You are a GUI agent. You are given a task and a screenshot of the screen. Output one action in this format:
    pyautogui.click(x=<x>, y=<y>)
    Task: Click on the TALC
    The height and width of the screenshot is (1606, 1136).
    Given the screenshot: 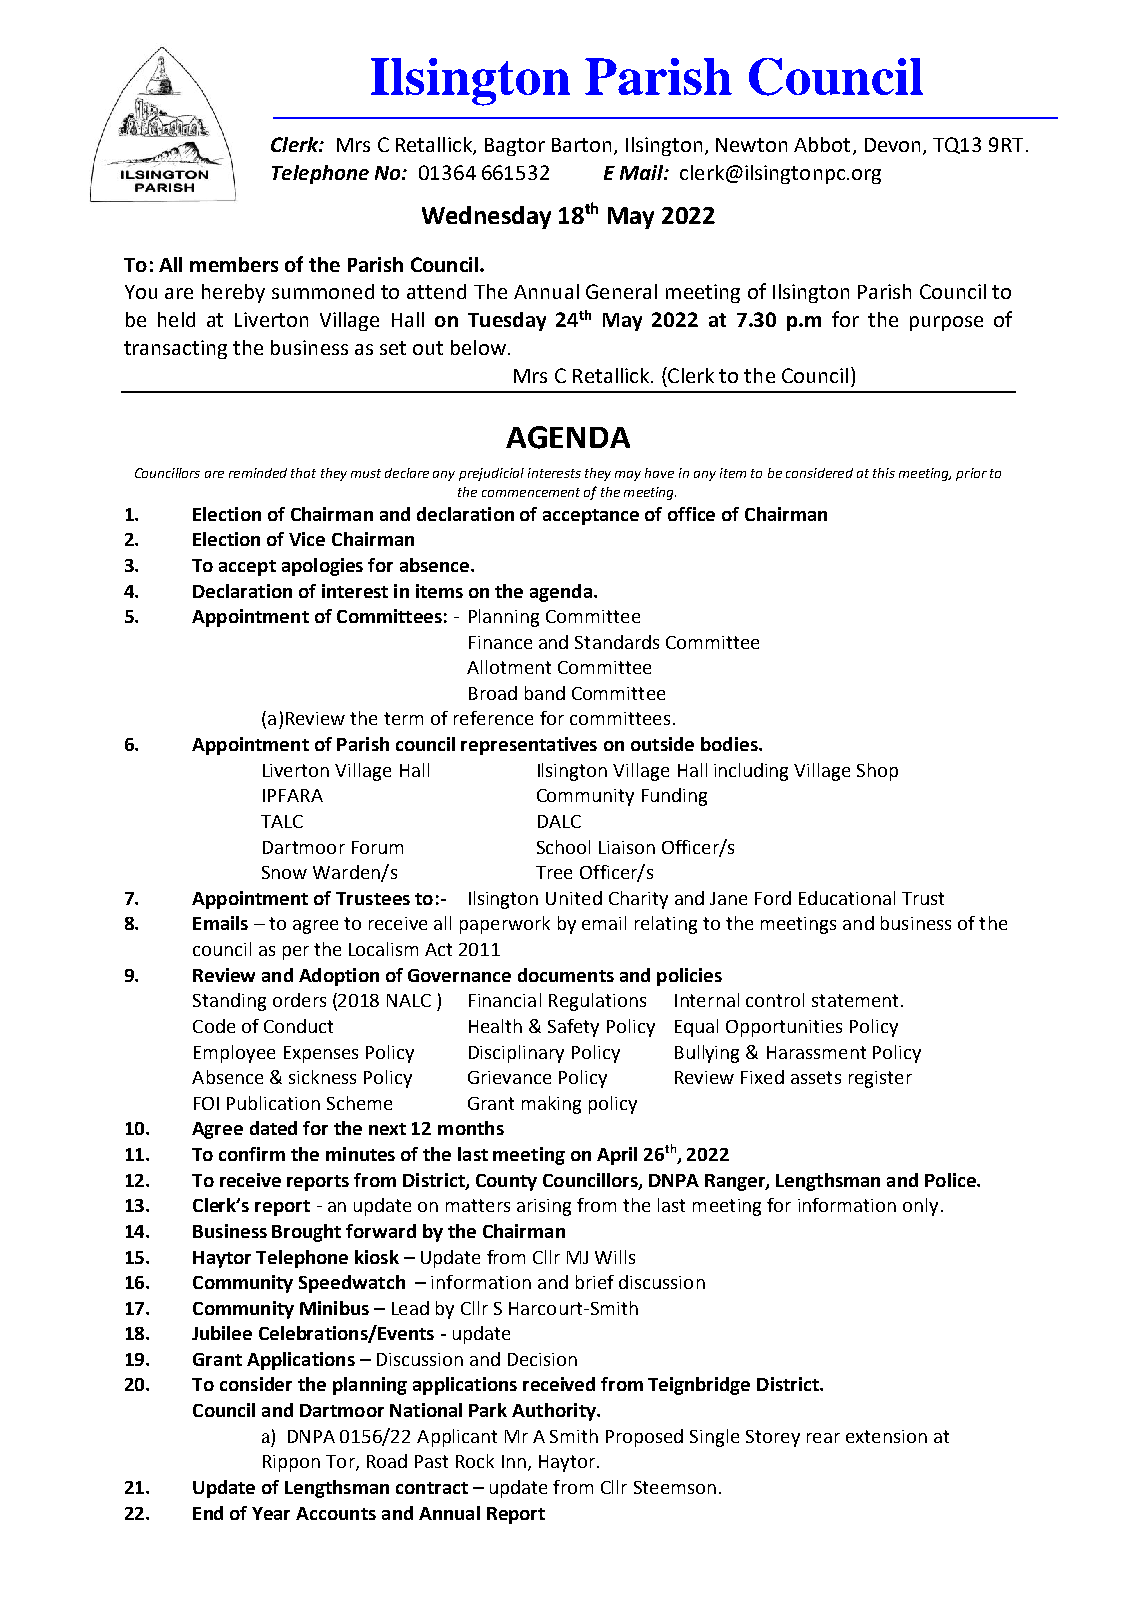 What is the action you would take?
    pyautogui.click(x=282, y=821)
